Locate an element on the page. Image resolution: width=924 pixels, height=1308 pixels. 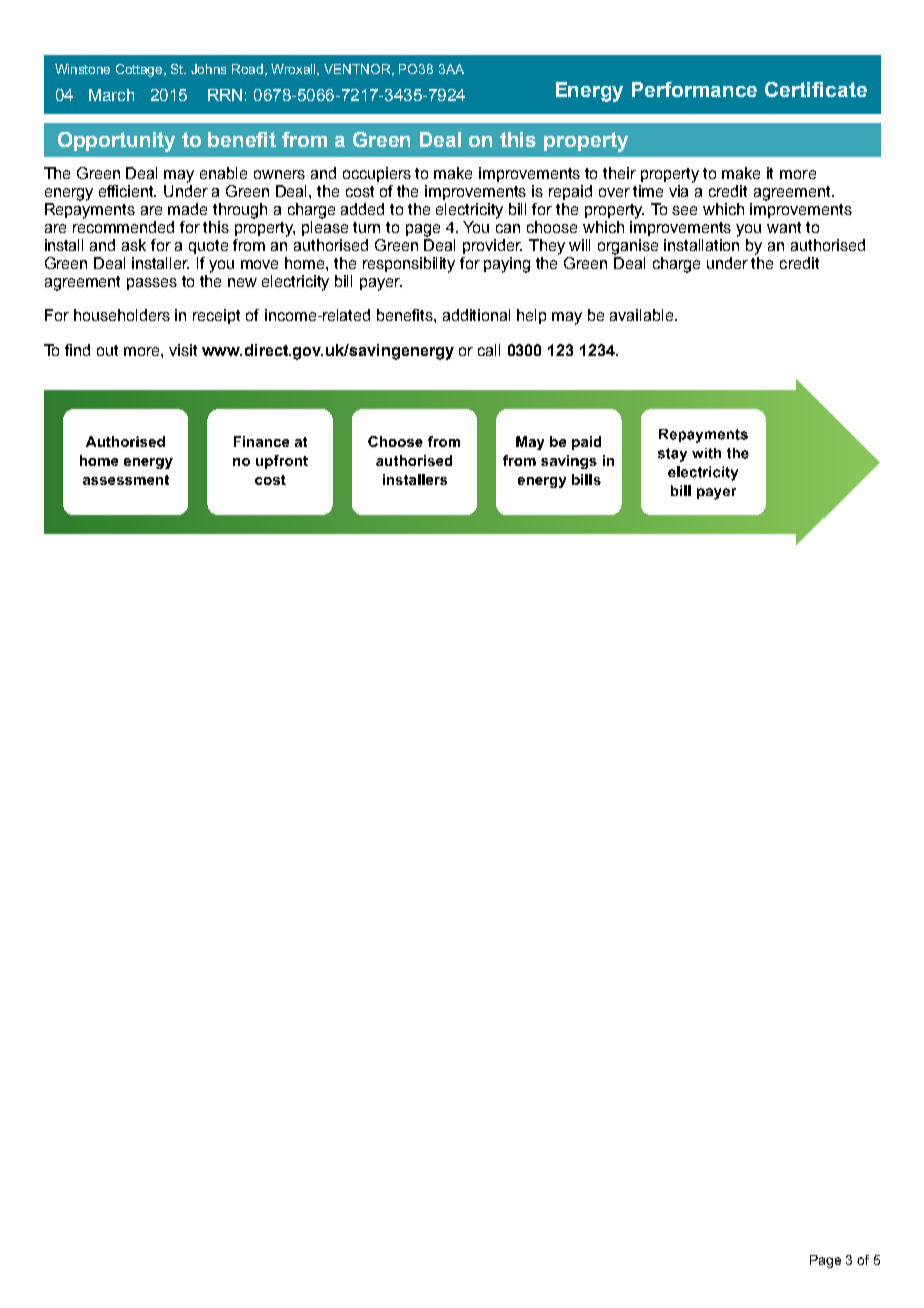
want is located at coordinates (784, 227).
